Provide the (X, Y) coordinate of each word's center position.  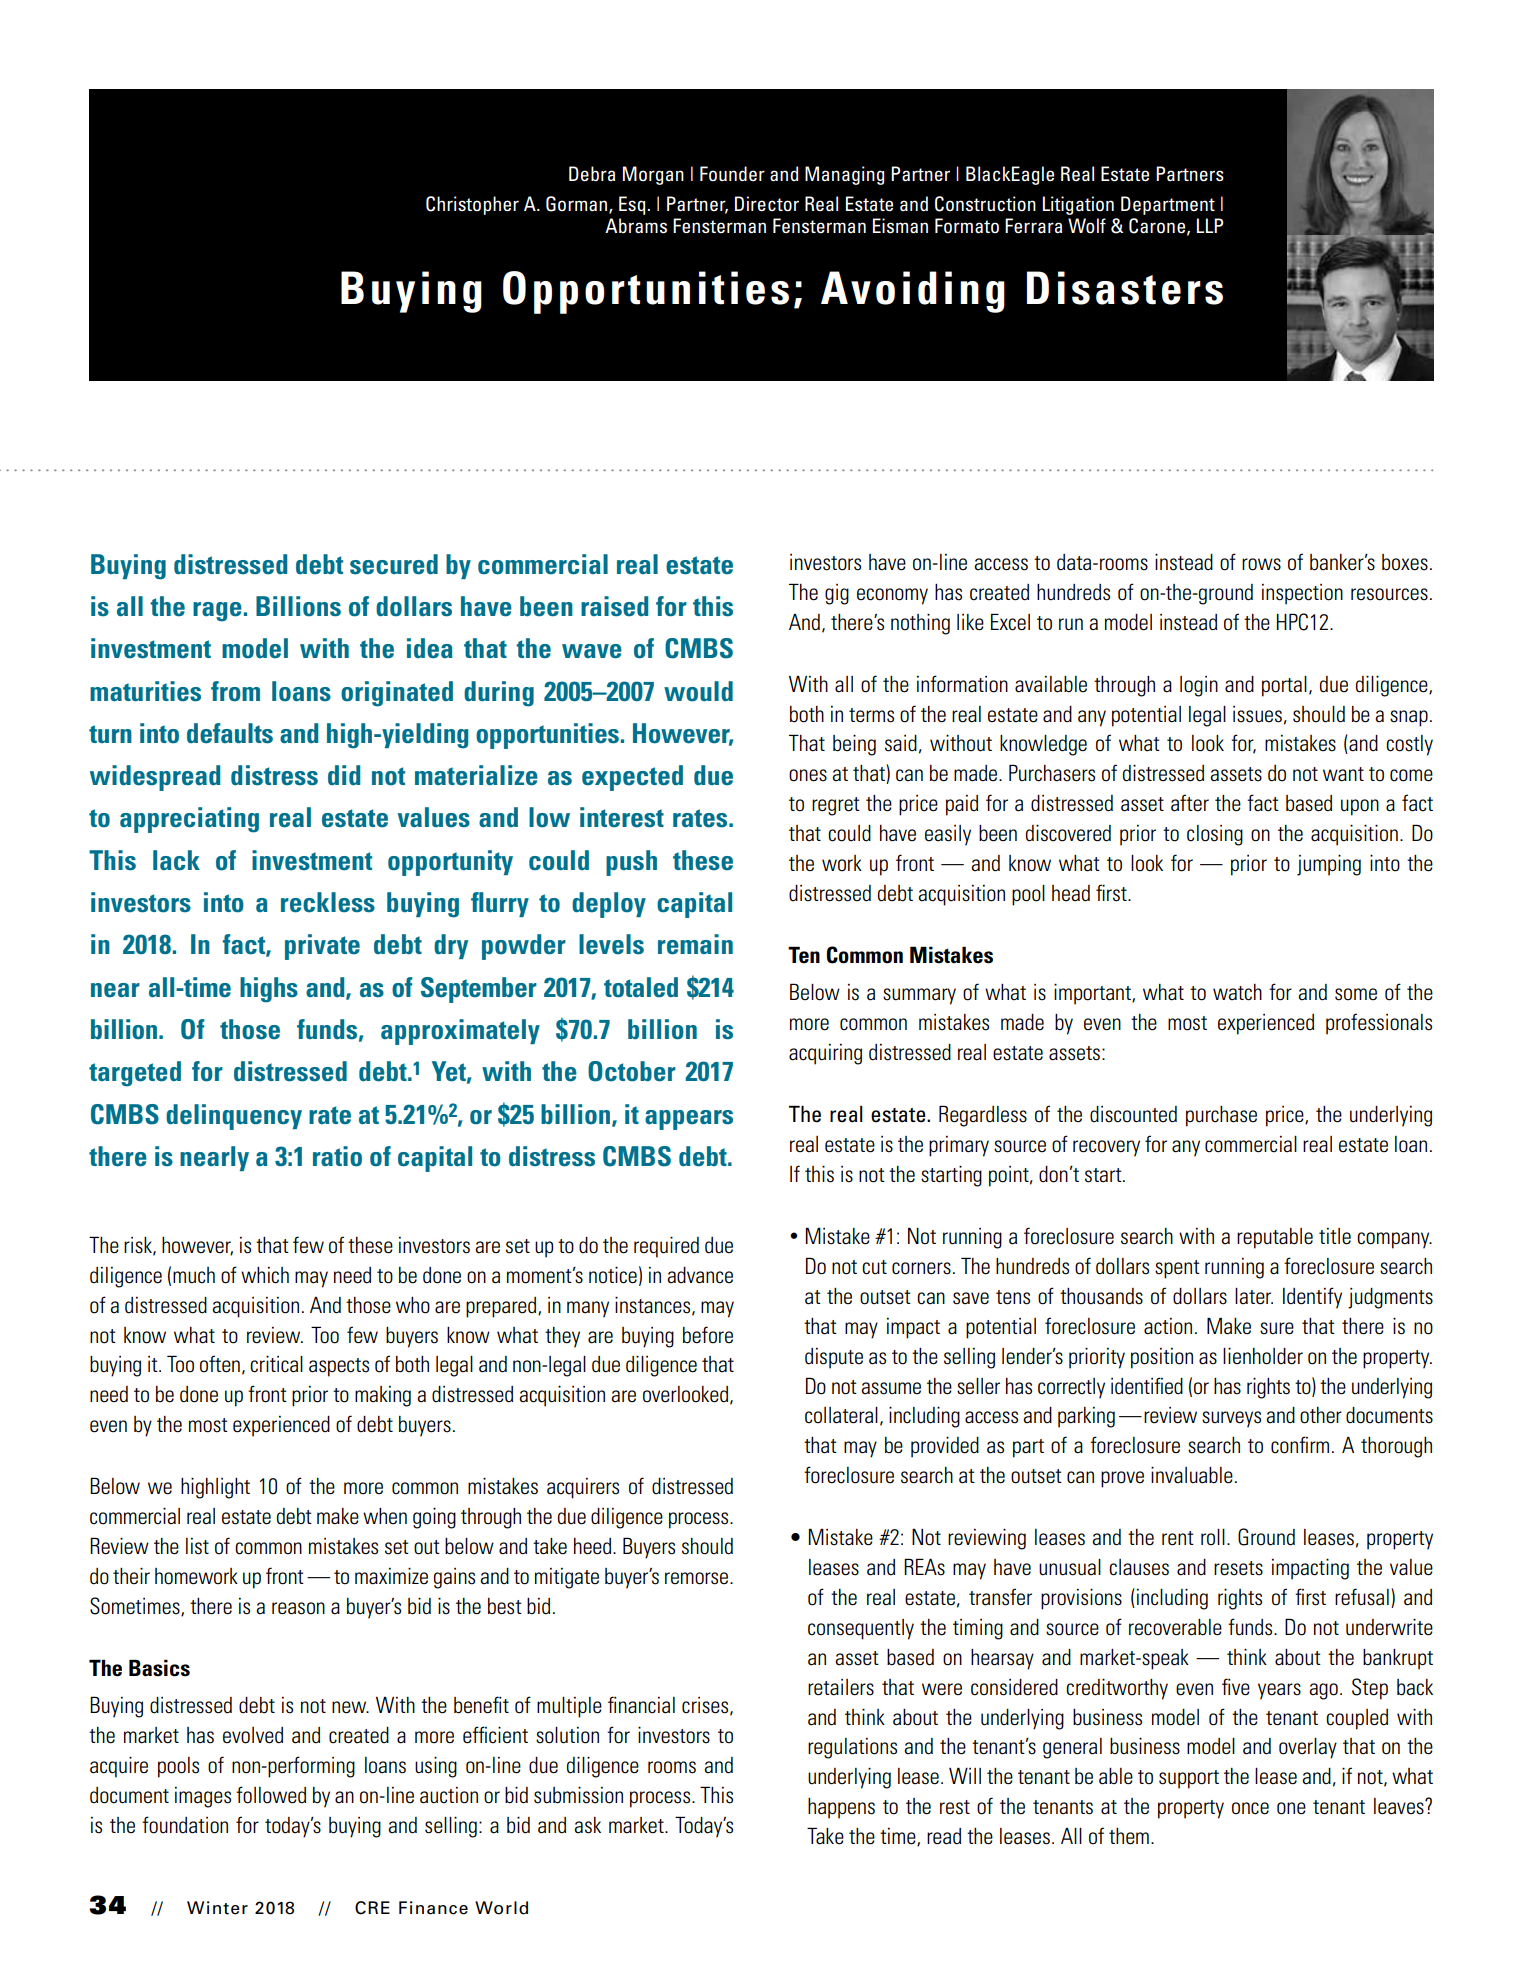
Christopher (472, 205)
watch (1237, 992)
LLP (1210, 225)
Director (767, 203)
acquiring (825, 1054)
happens (841, 1808)
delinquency (234, 1117)
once (1250, 1808)
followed (271, 1795)
